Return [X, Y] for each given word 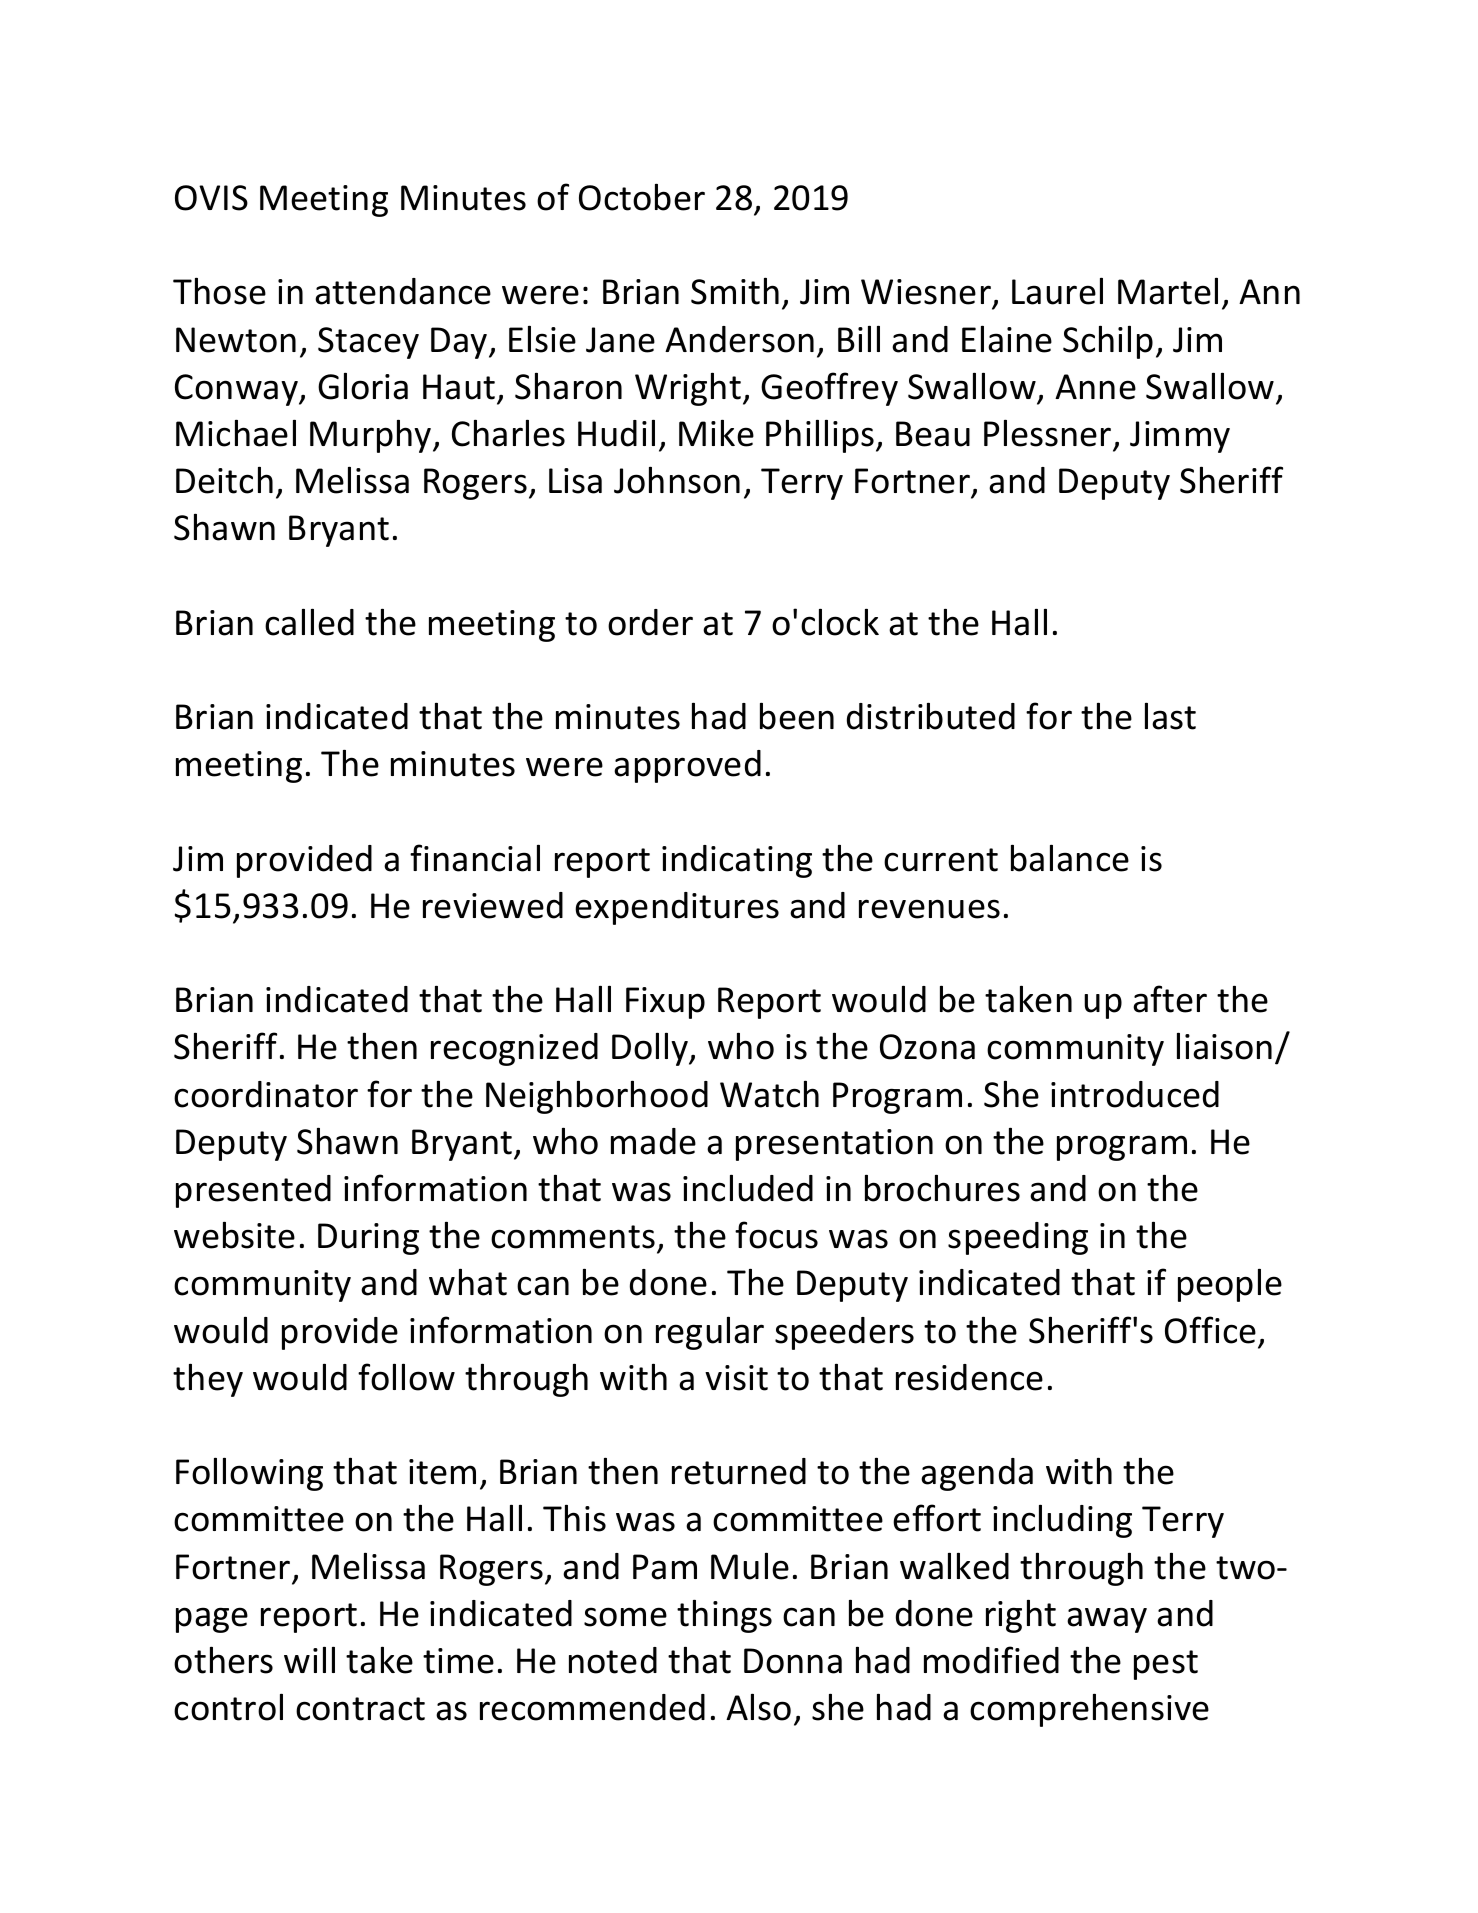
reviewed [493, 905]
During [368, 1239]
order [650, 622]
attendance [403, 291]
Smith [735, 291]
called [309, 622]
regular [710, 1333]
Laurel [1057, 291]
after [1170, 999]
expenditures [677, 908]
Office [1210, 1330]
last [1170, 716]
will [309, 1659]
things [724, 1616]
